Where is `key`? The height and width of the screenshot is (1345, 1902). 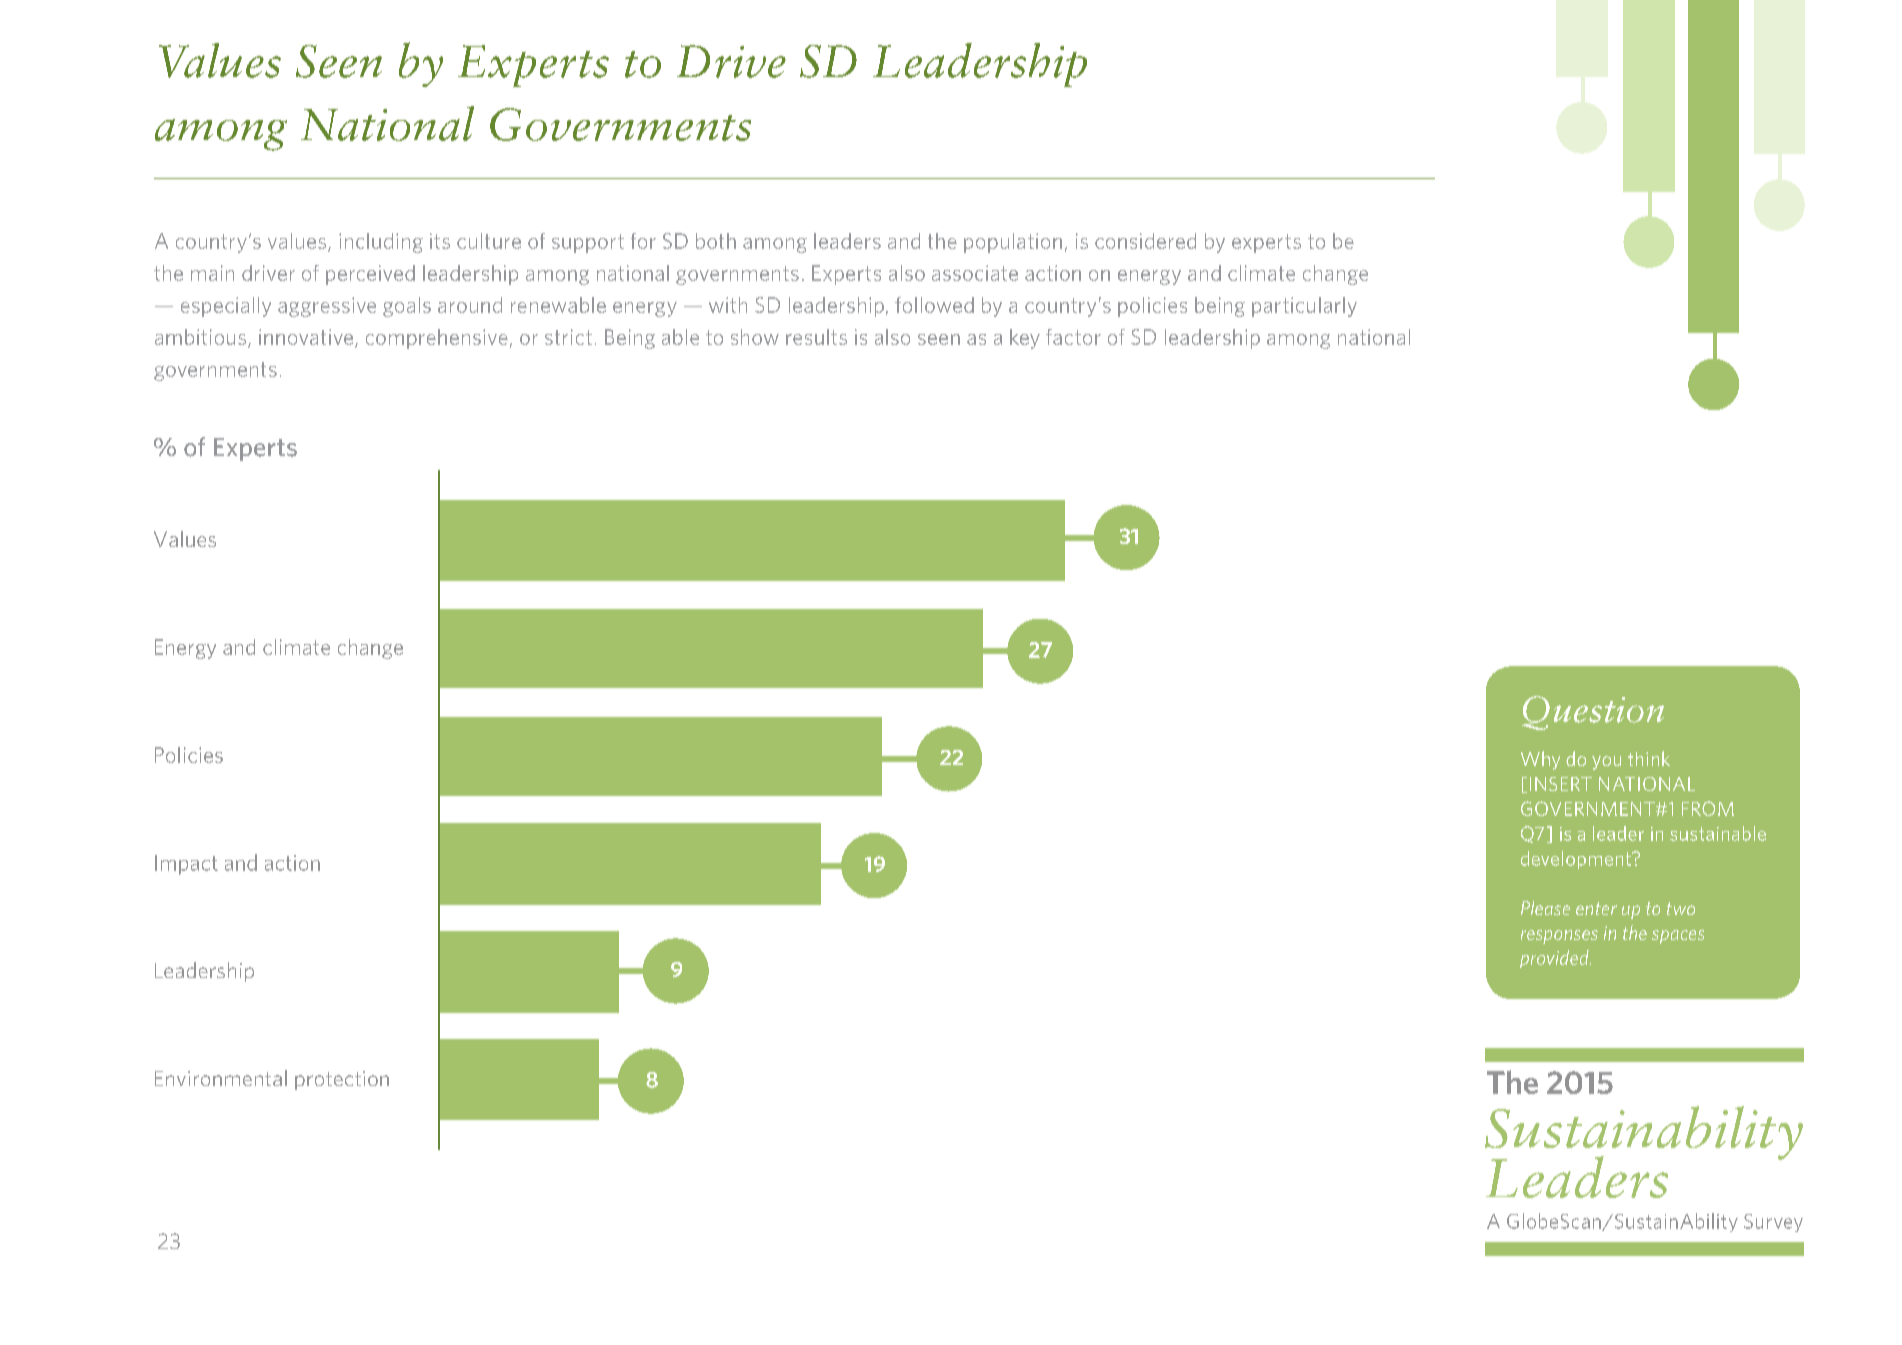 key is located at coordinates (1025, 339).
